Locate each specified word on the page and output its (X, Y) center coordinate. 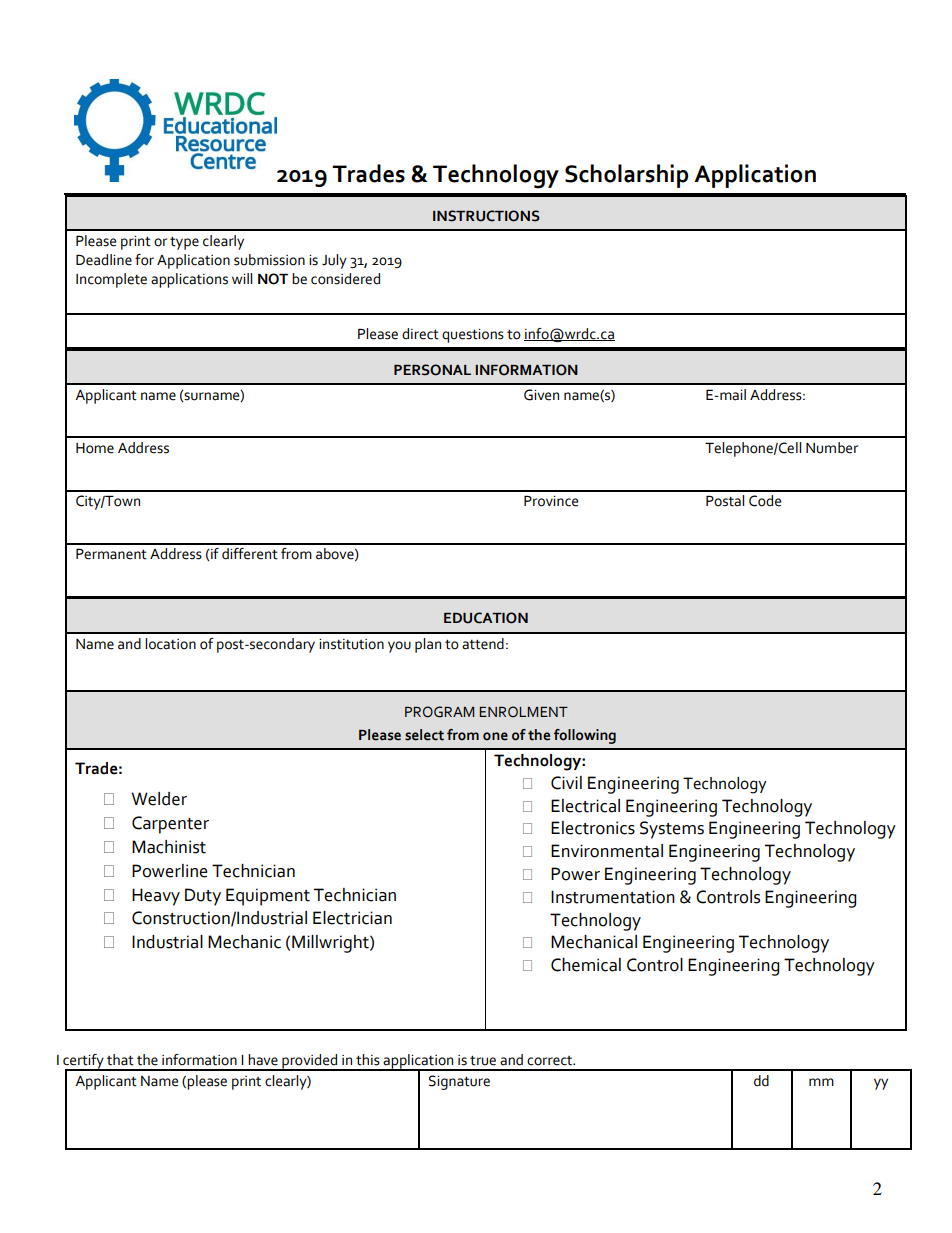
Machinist (169, 847)
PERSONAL (432, 370)
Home (95, 448)
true (483, 1060)
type (184, 243)
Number (832, 448)
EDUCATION (486, 618)
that (120, 1060)
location (170, 644)
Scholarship (626, 176)
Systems (672, 830)
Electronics (593, 828)
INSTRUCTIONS (486, 216)
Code (765, 501)
